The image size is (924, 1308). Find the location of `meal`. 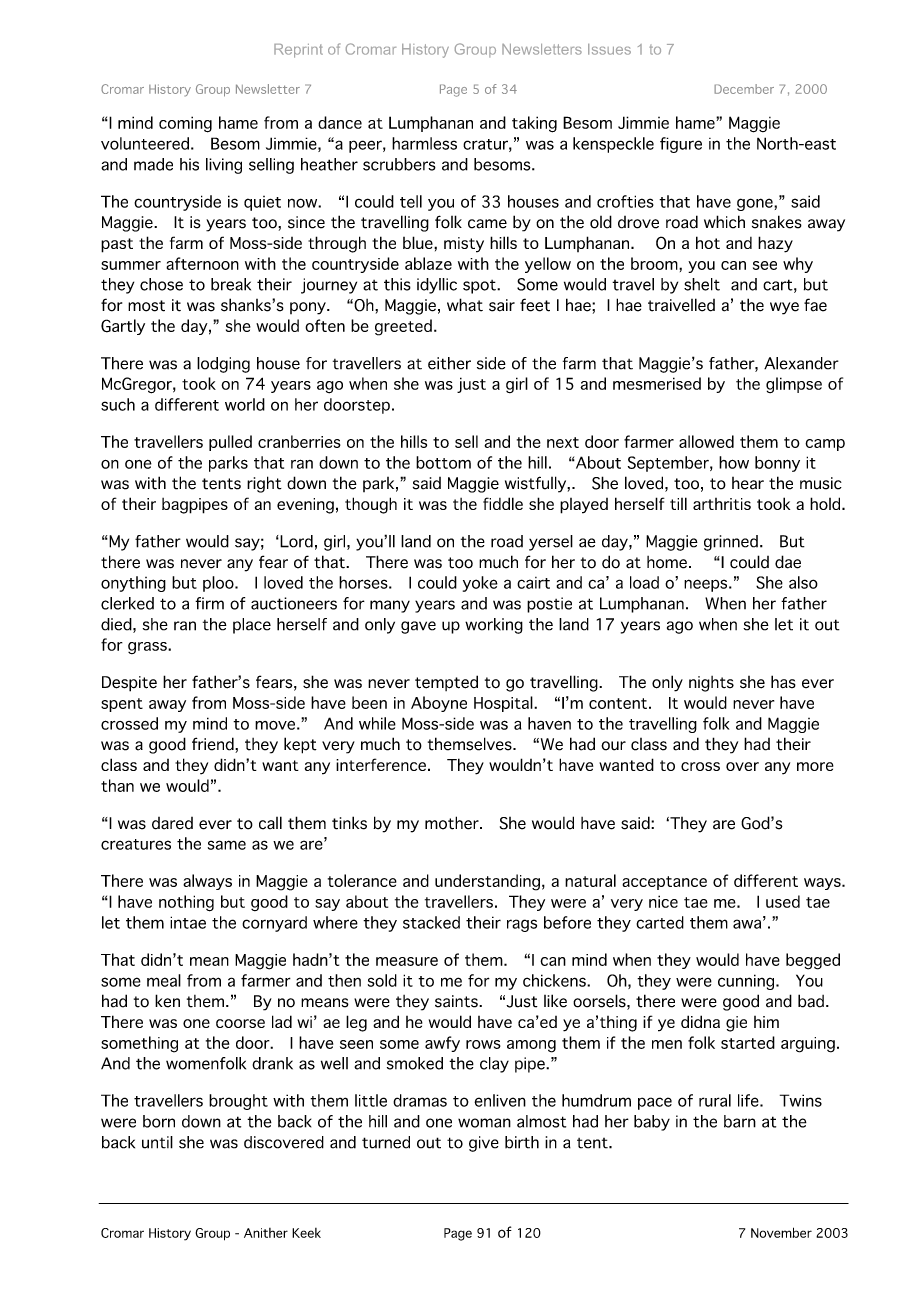

meal is located at coordinates (164, 980).
